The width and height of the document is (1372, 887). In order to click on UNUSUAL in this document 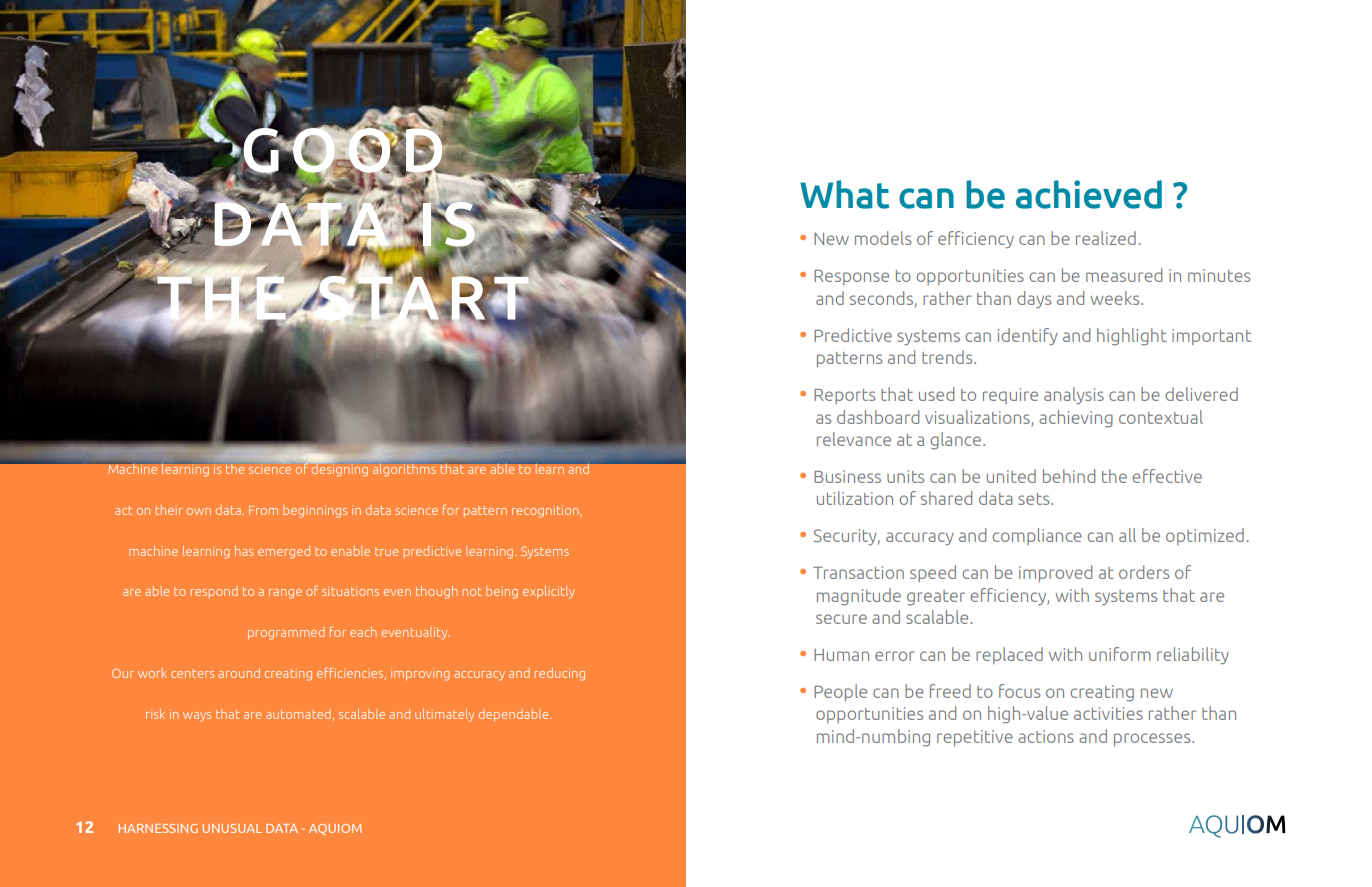, I will do `click(232, 828)`.
